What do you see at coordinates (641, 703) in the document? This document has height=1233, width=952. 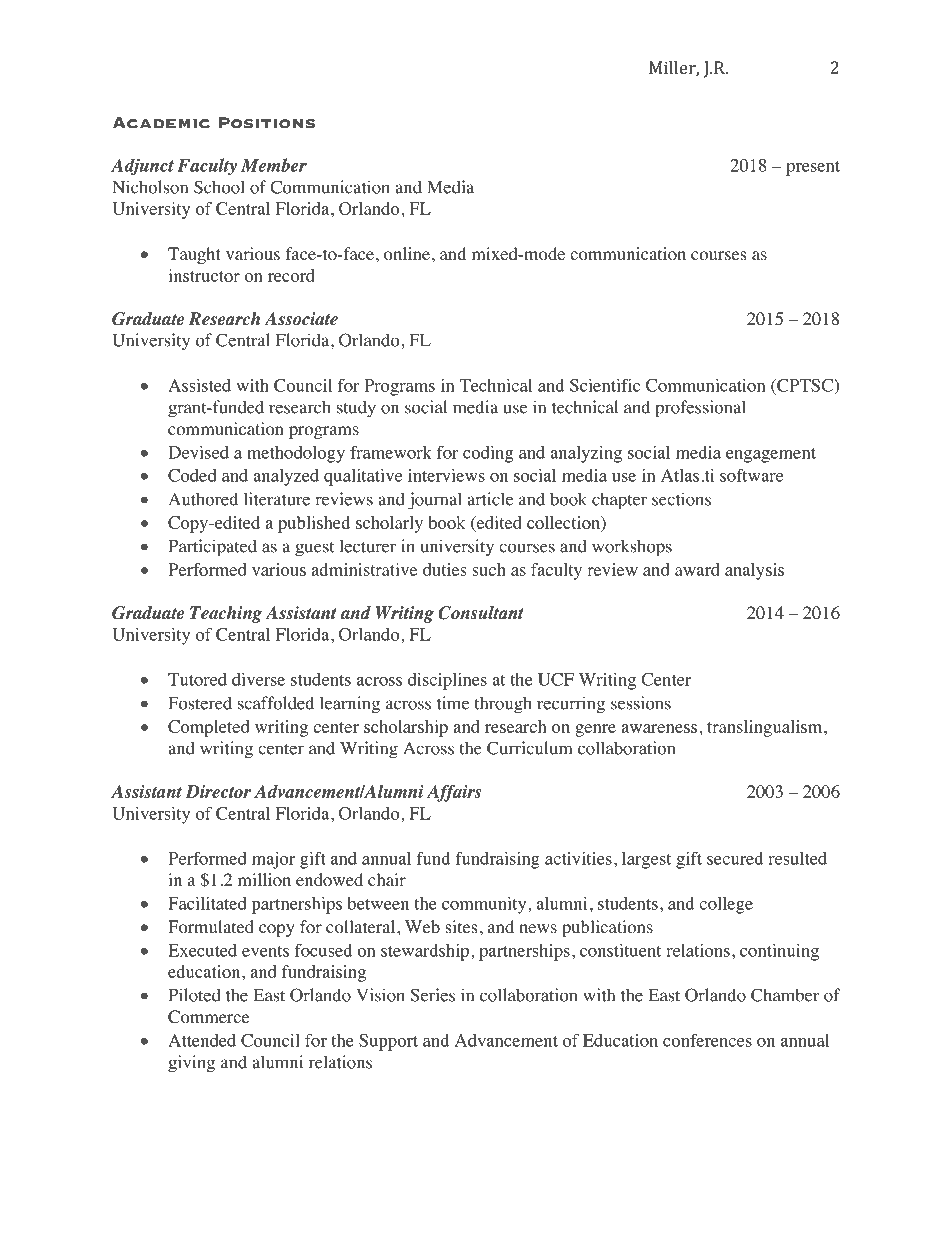 I see `sessions` at bounding box center [641, 703].
